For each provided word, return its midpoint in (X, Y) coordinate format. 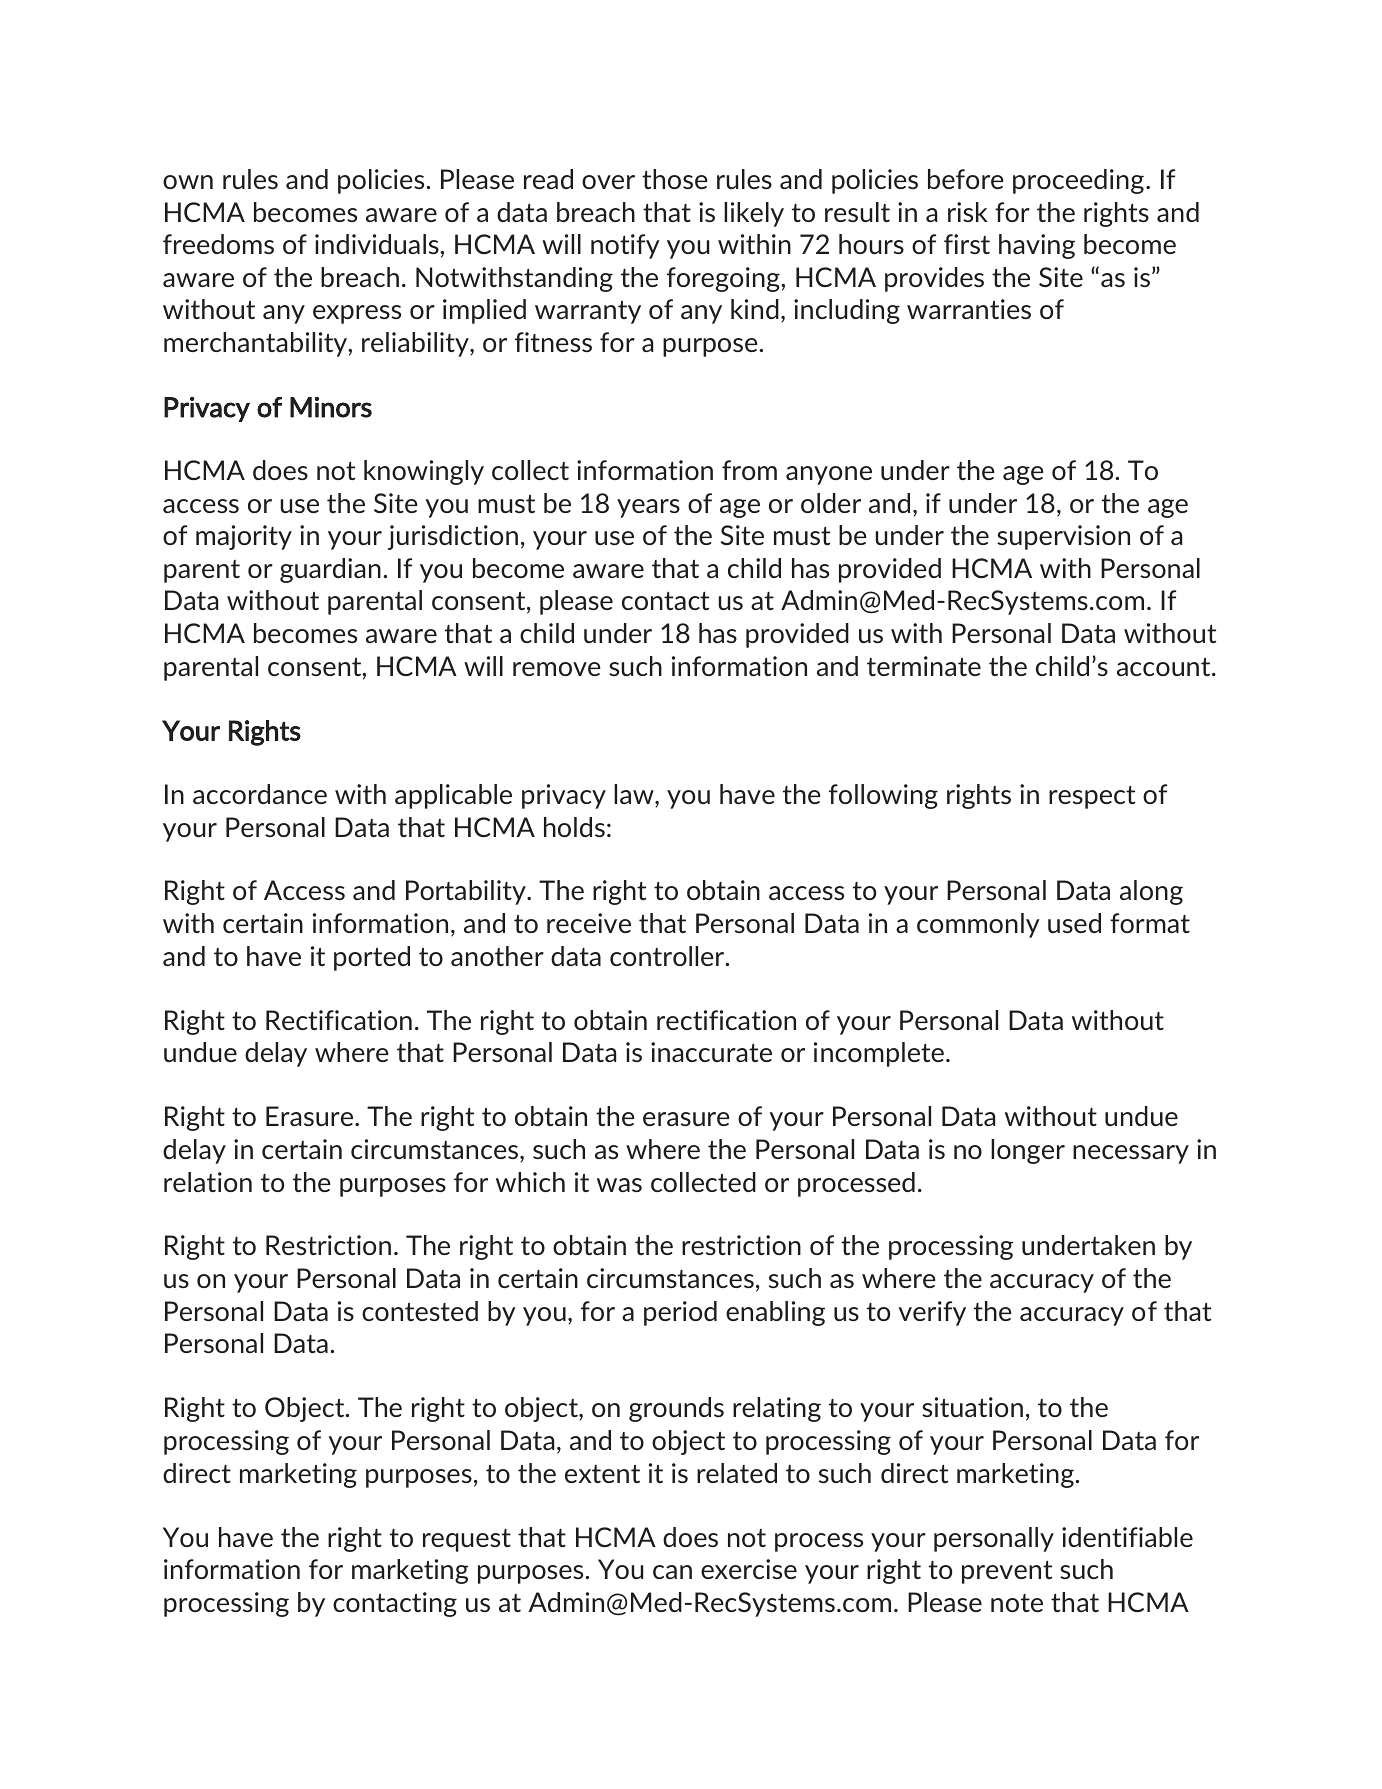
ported (372, 958)
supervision (1063, 537)
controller (668, 956)
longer (1028, 1151)
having (1037, 246)
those (675, 179)
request (467, 1540)
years (648, 508)
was (619, 1185)
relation (208, 1182)
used (1074, 923)
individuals (378, 244)
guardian (330, 570)
